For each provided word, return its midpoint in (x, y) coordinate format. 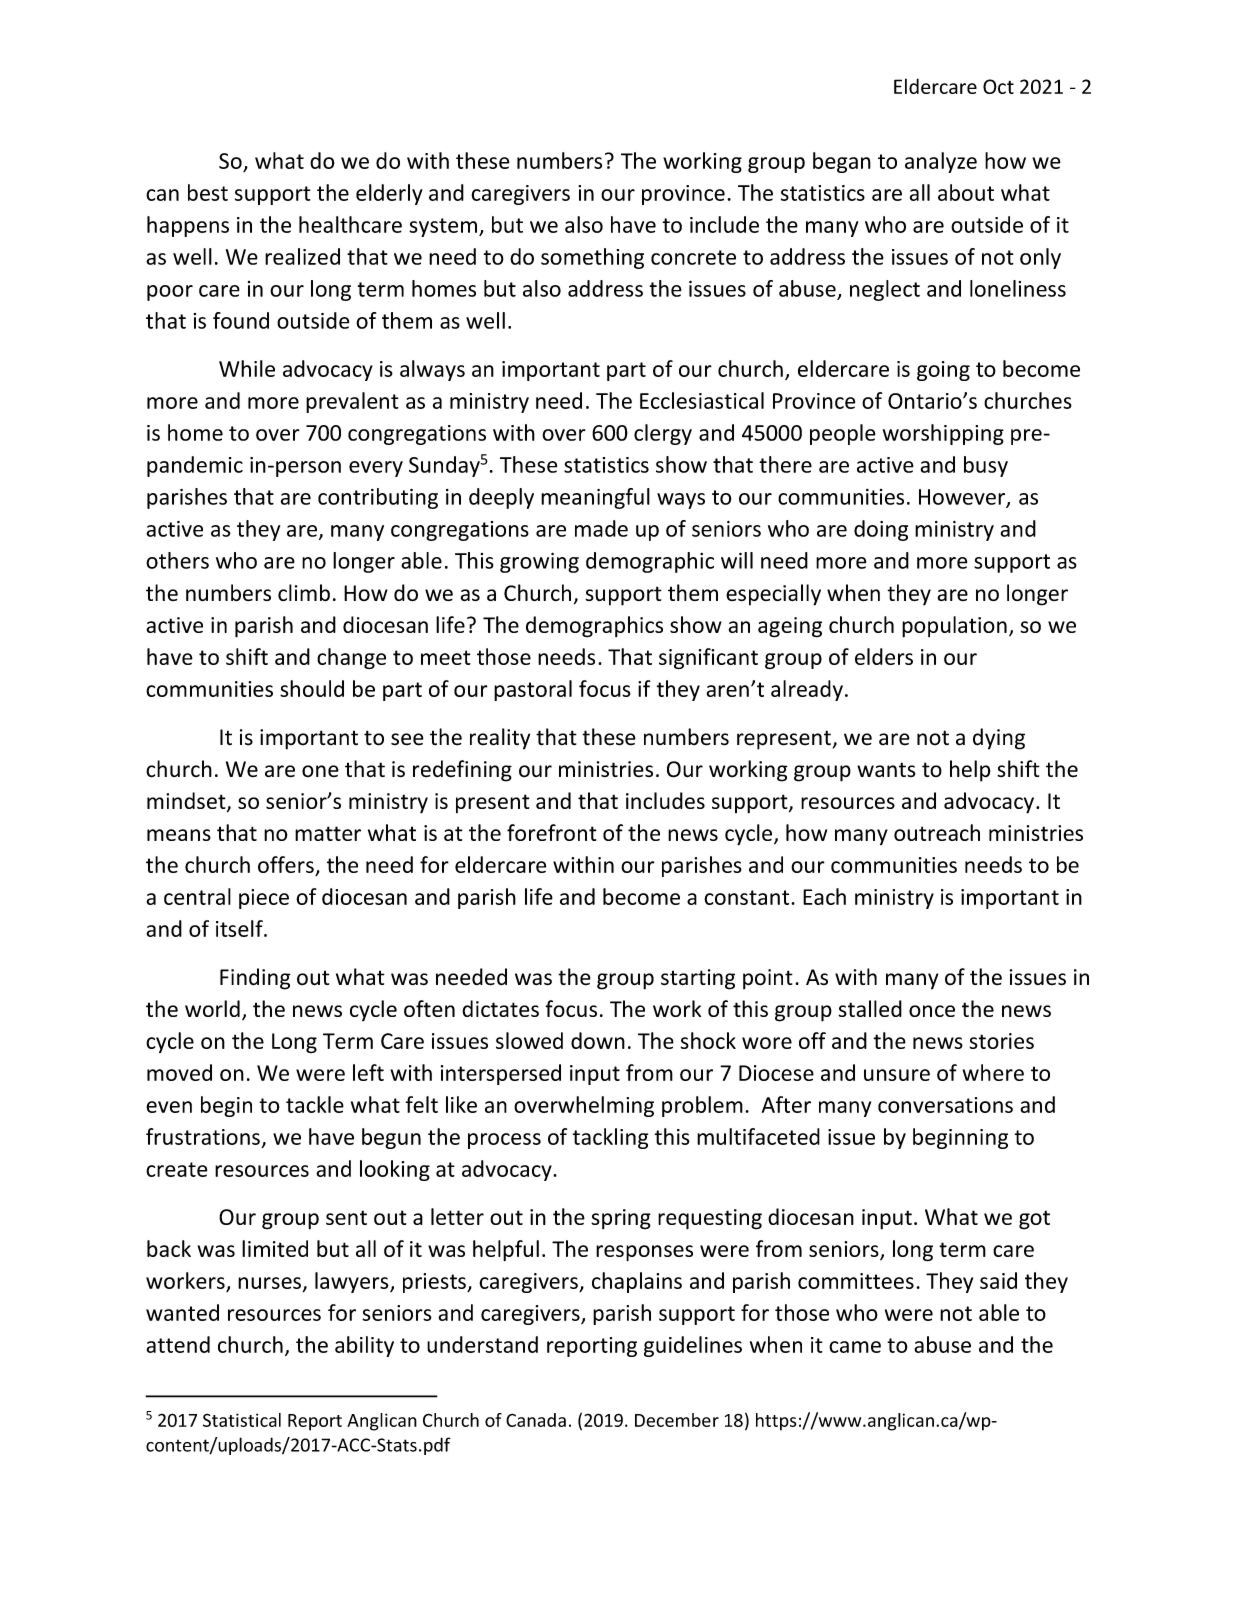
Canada (536, 1420)
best (208, 192)
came (855, 1347)
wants (886, 769)
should (312, 688)
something (592, 258)
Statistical (242, 1420)
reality (500, 739)
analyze (941, 162)
